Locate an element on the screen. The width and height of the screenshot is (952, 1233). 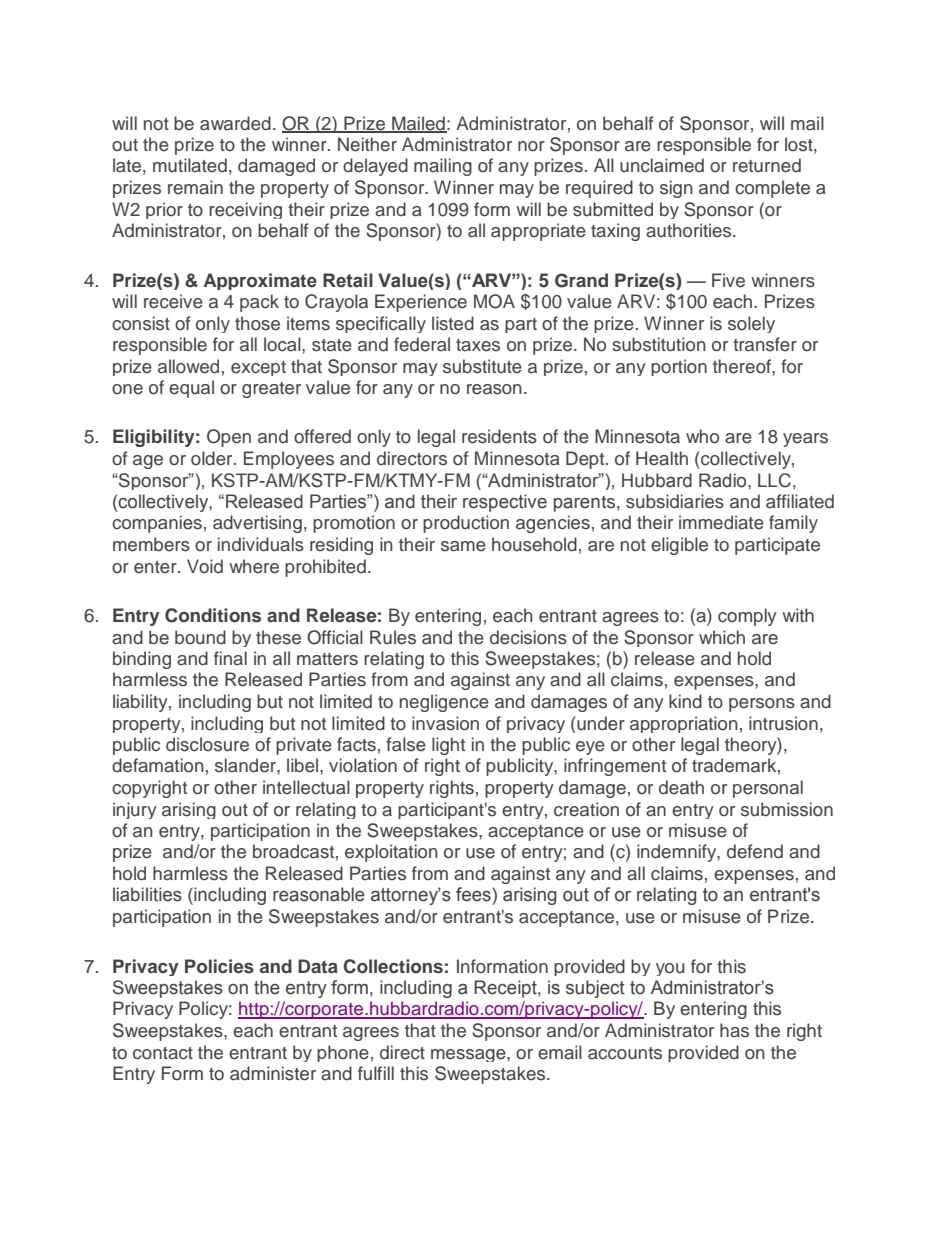
residents is located at coordinates (499, 436).
